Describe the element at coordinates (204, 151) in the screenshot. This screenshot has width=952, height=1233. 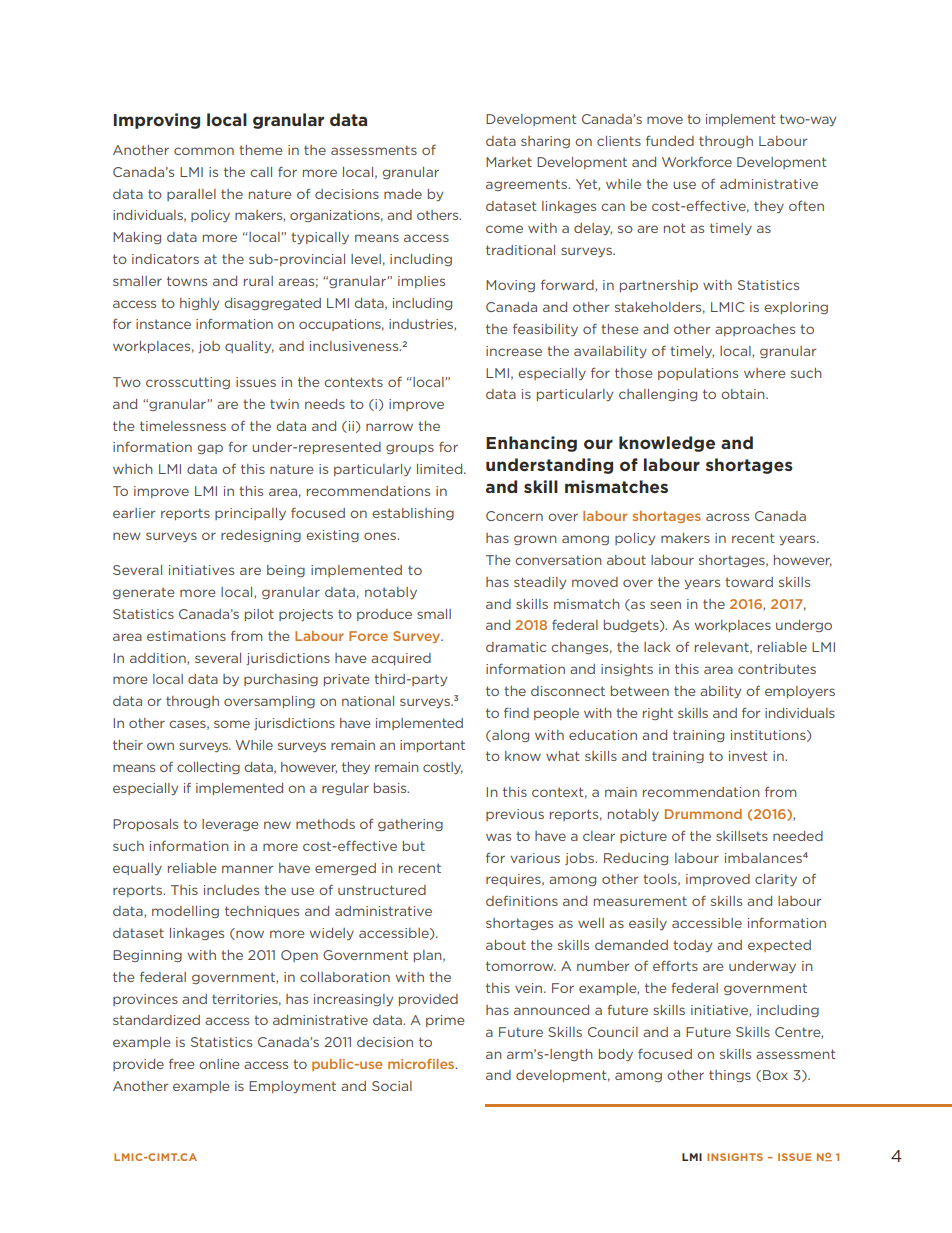
I see `common` at that location.
